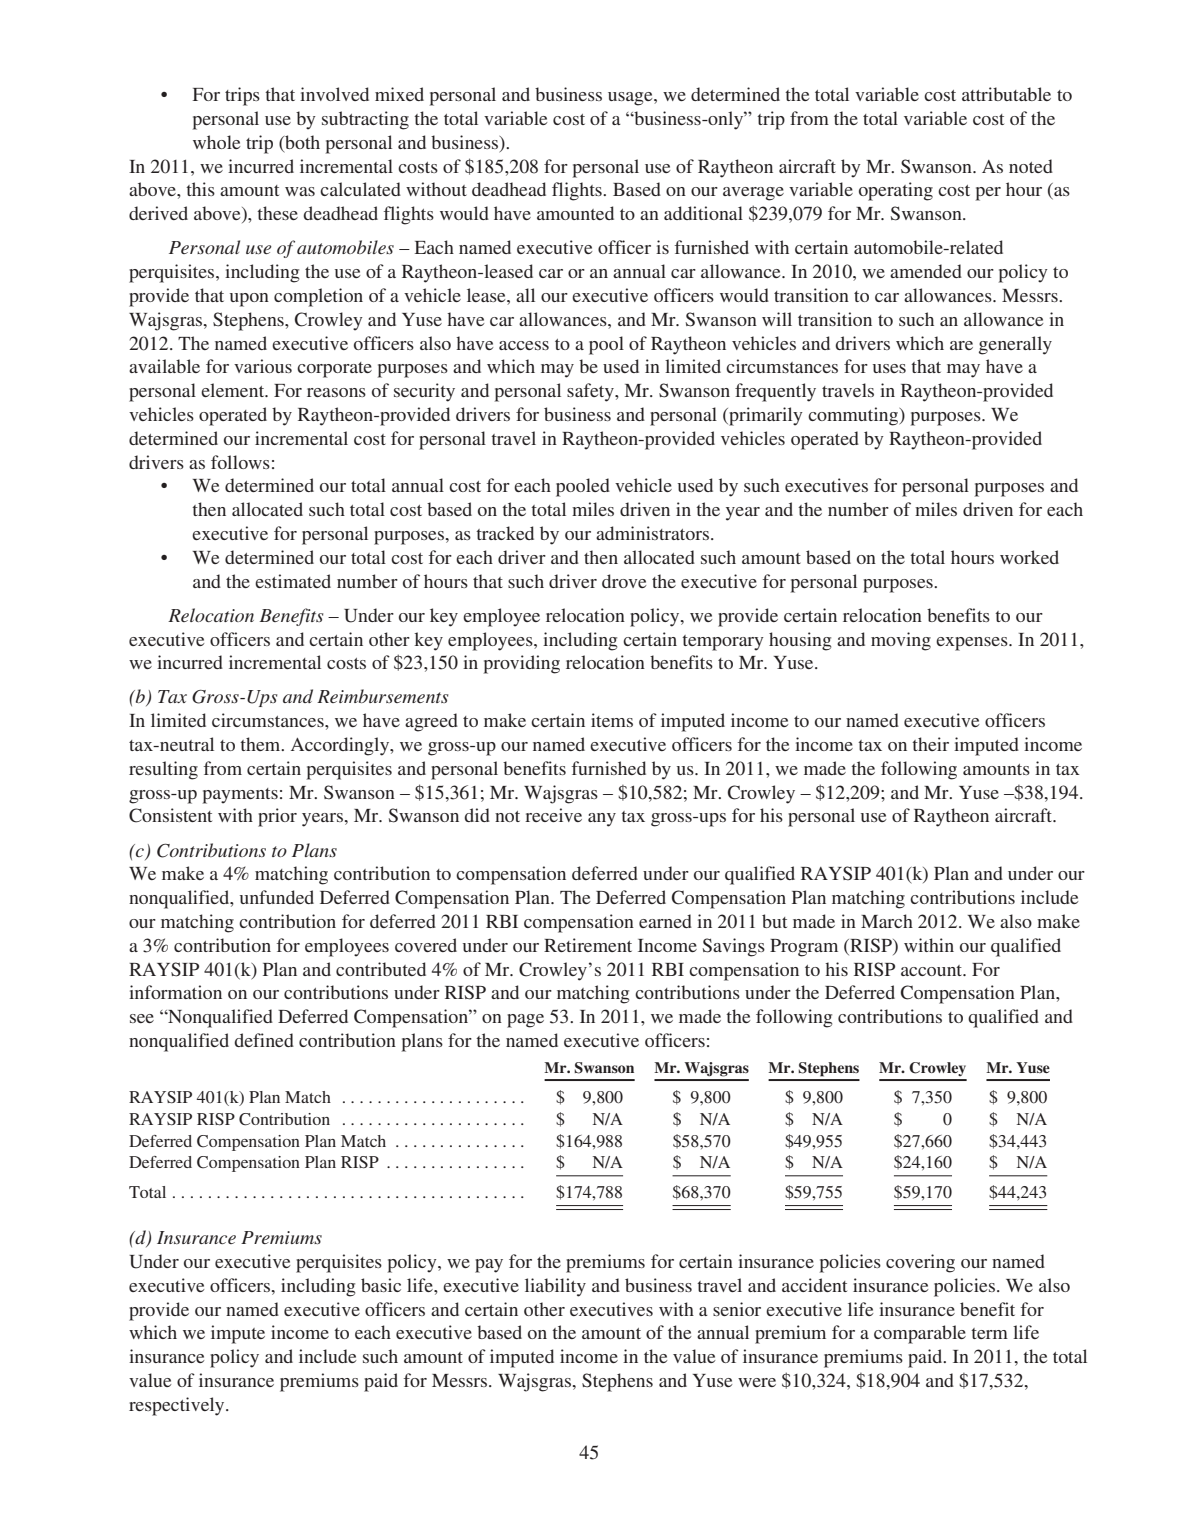 The image size is (1179, 1536). Describe the element at coordinates (612, 720) in the image. I see `items` at that location.
